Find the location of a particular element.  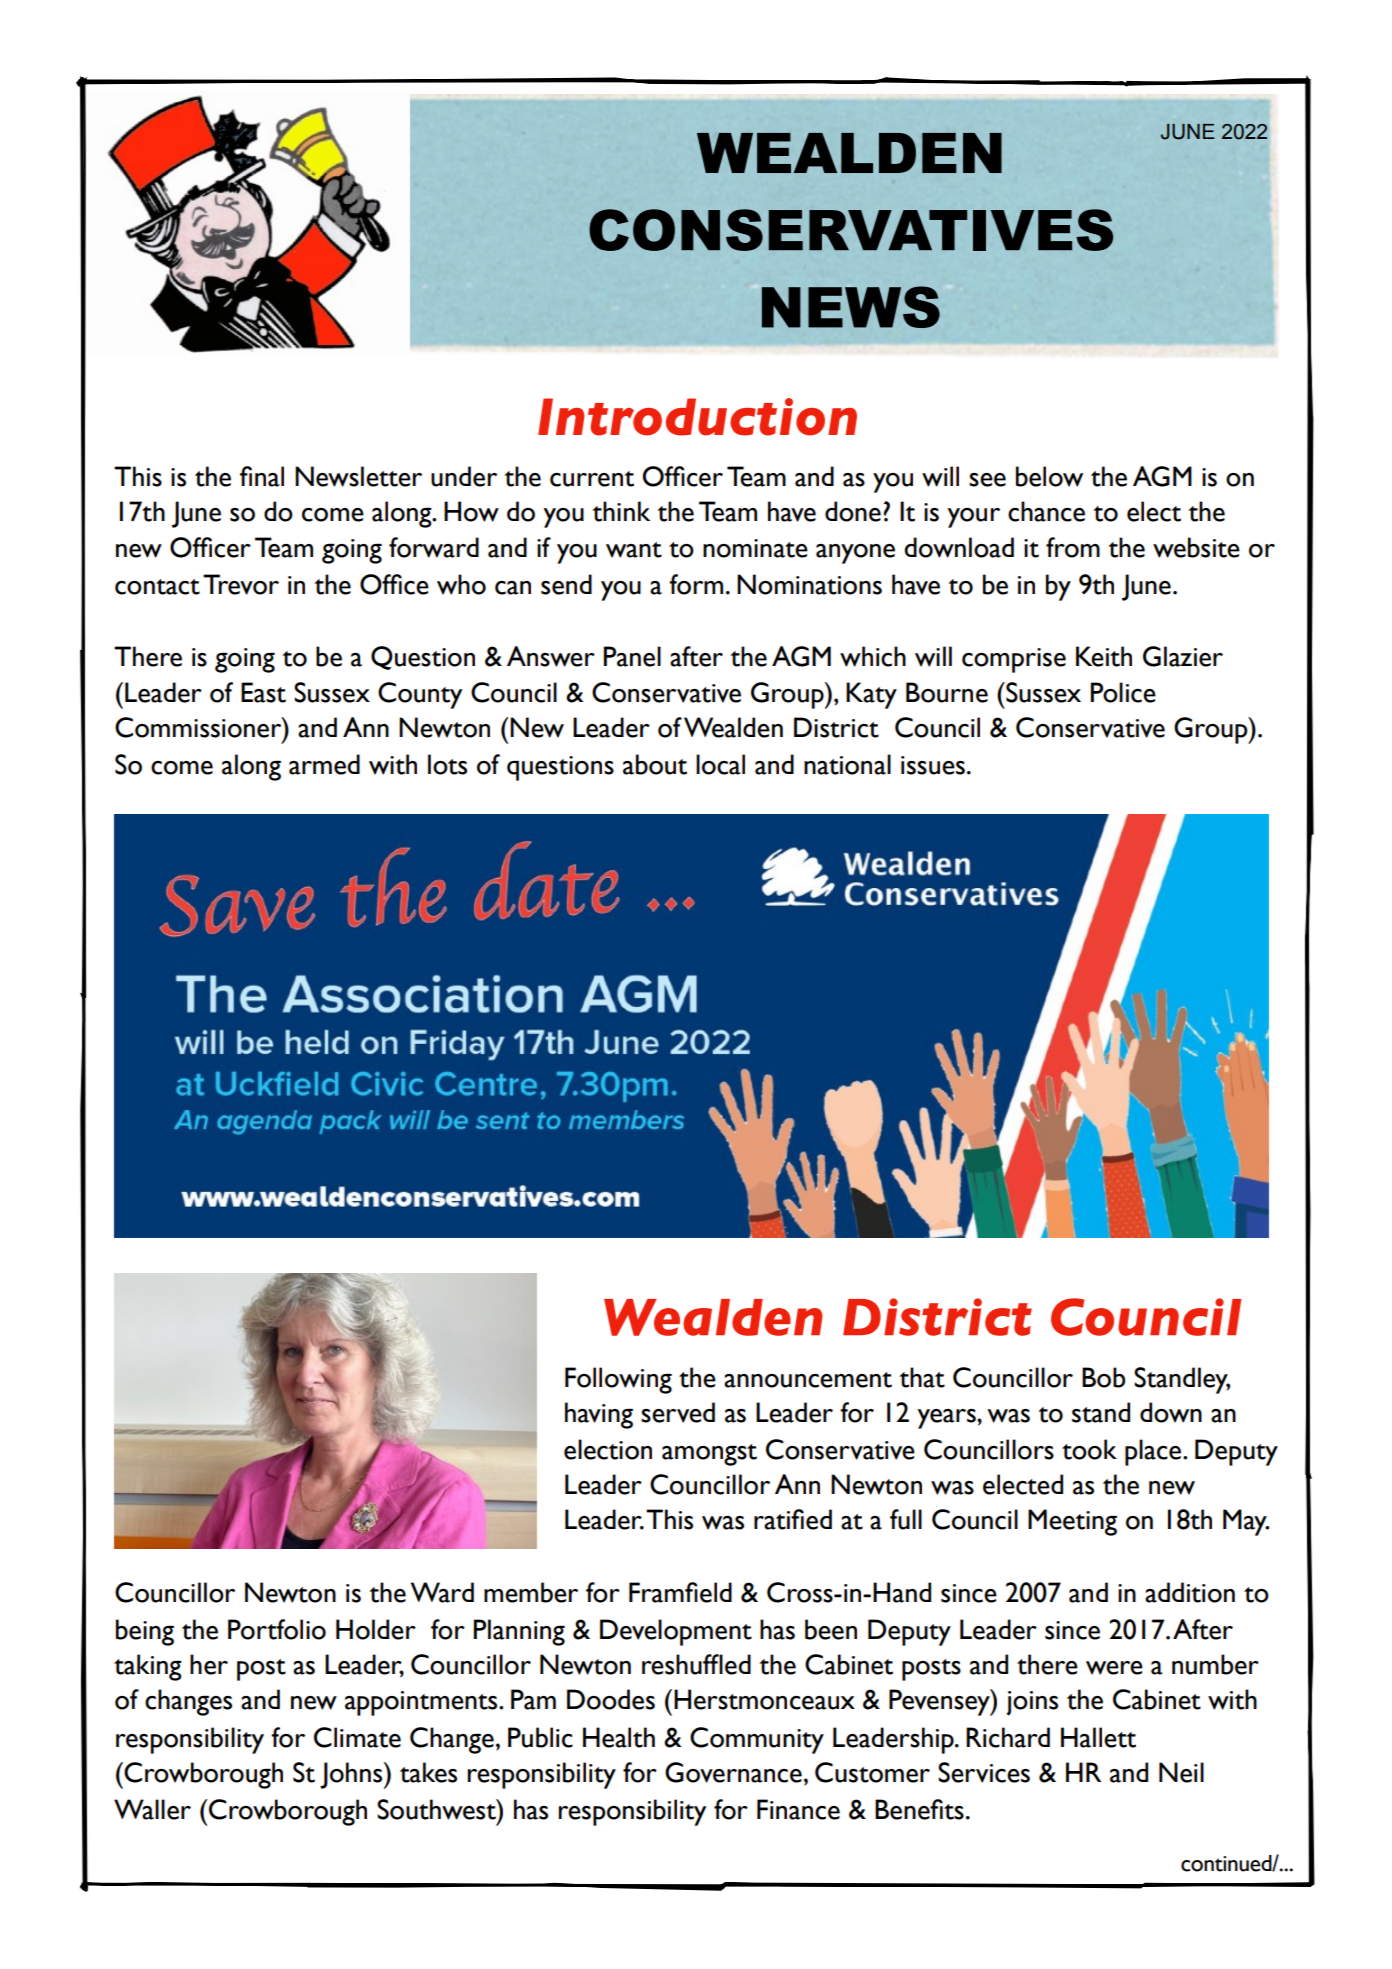

Introduction is located at coordinates (697, 417).
